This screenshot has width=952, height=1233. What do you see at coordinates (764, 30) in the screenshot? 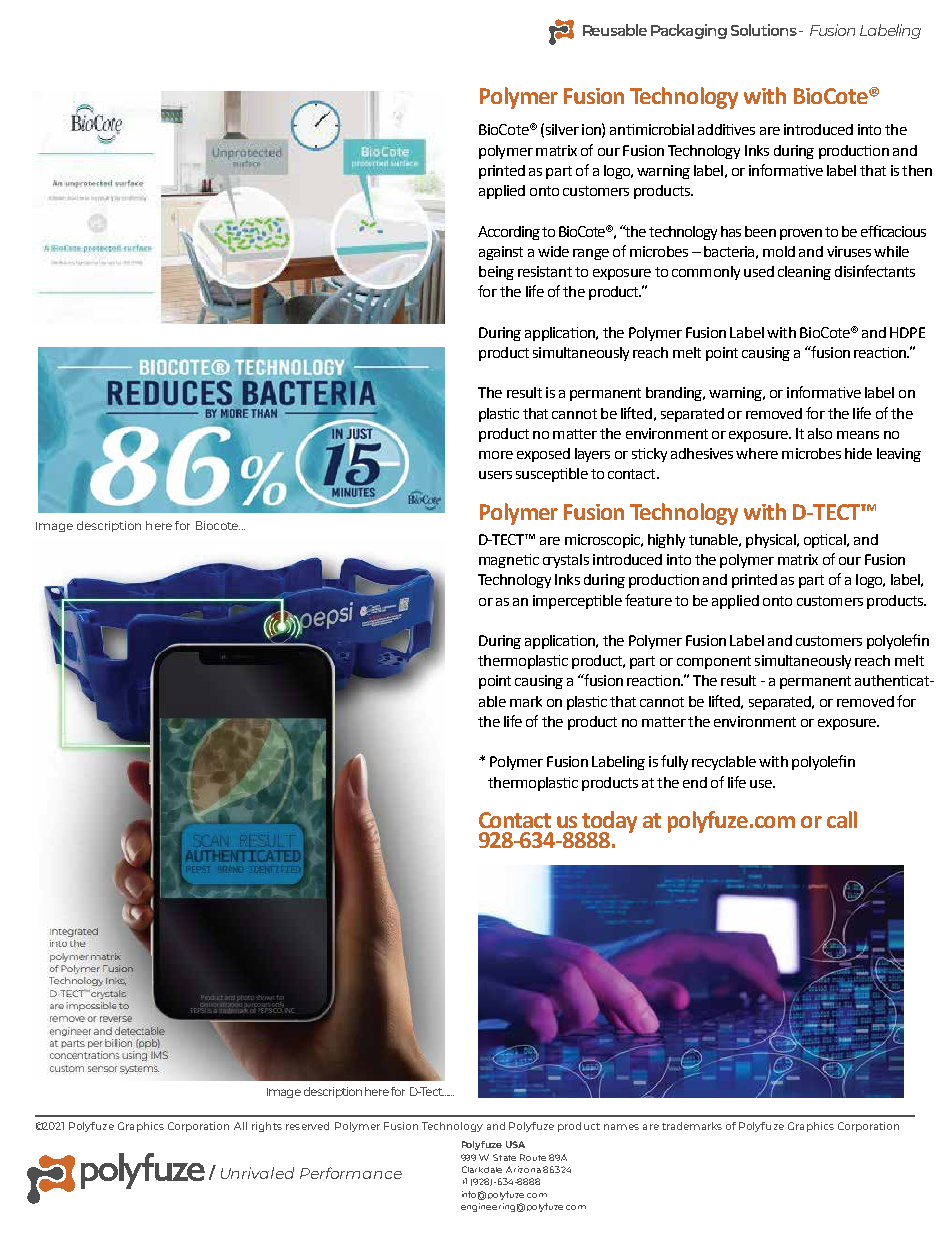
I see `Solutions` at bounding box center [764, 30].
